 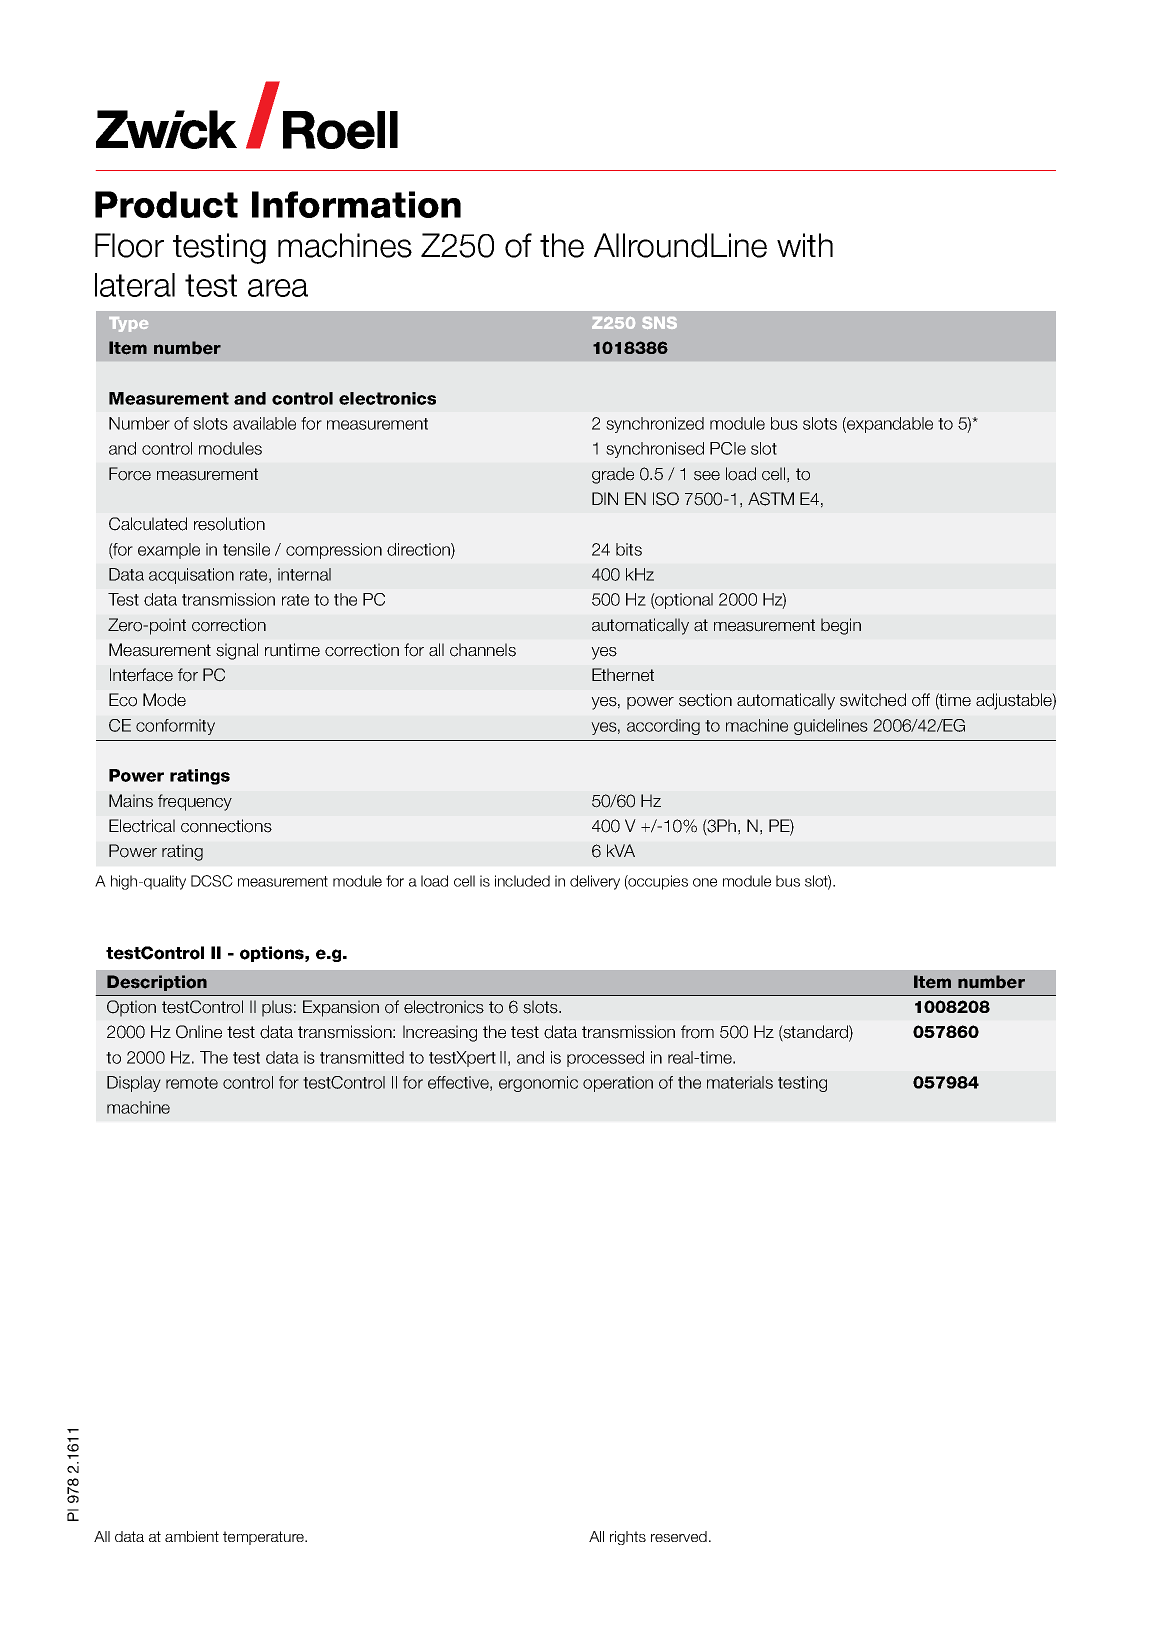 What do you see at coordinates (166, 204) in the page?
I see `Product` at bounding box center [166, 204].
